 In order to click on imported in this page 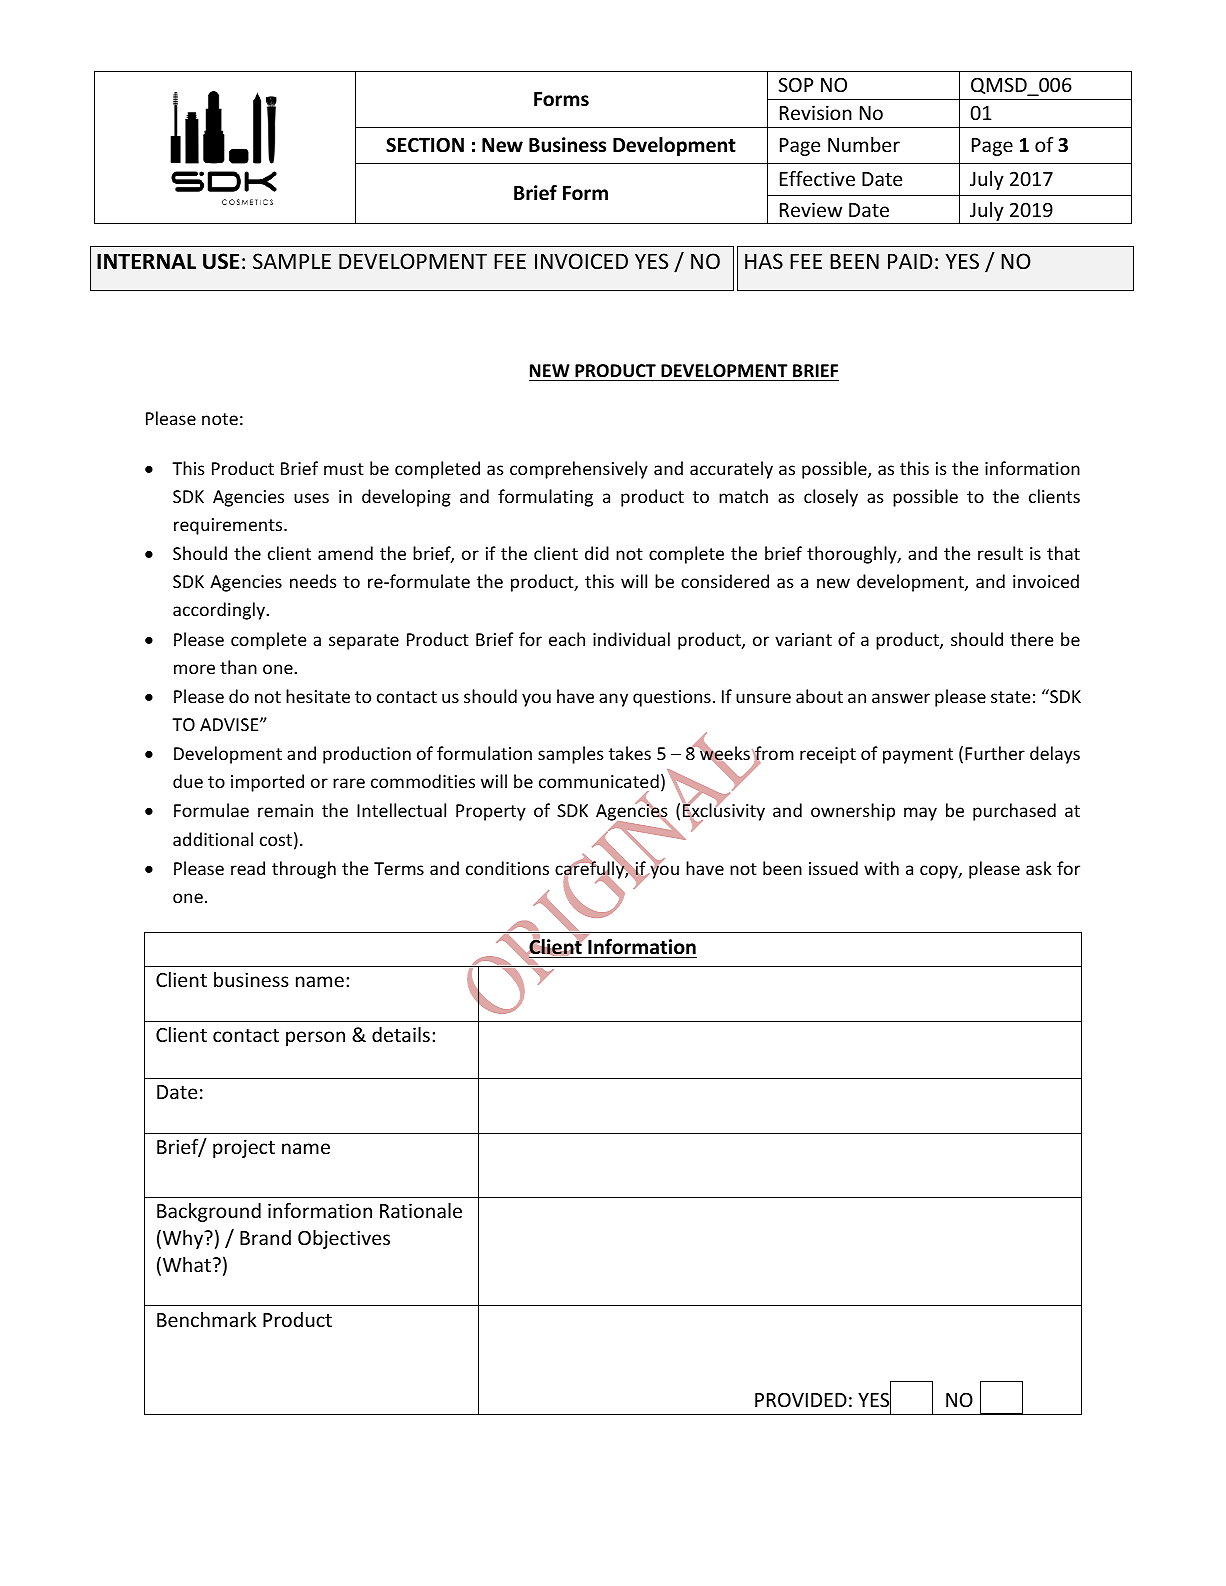, I will do `click(267, 783)`.
